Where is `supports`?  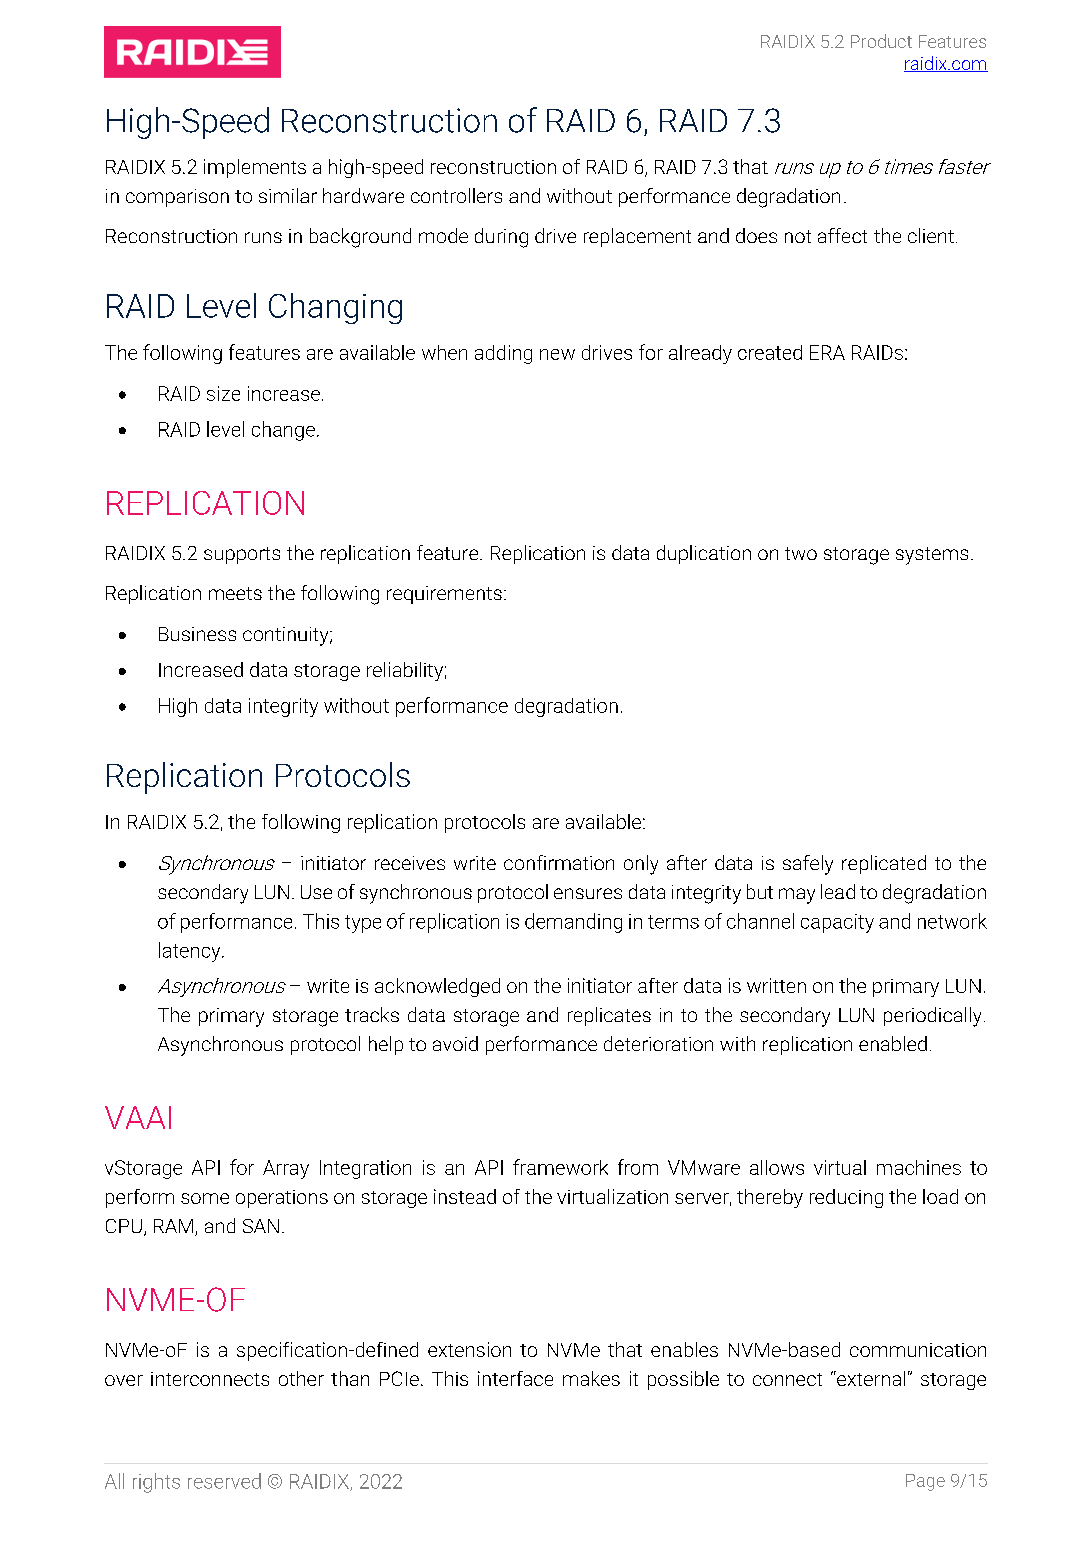 supports is located at coordinates (242, 555).
